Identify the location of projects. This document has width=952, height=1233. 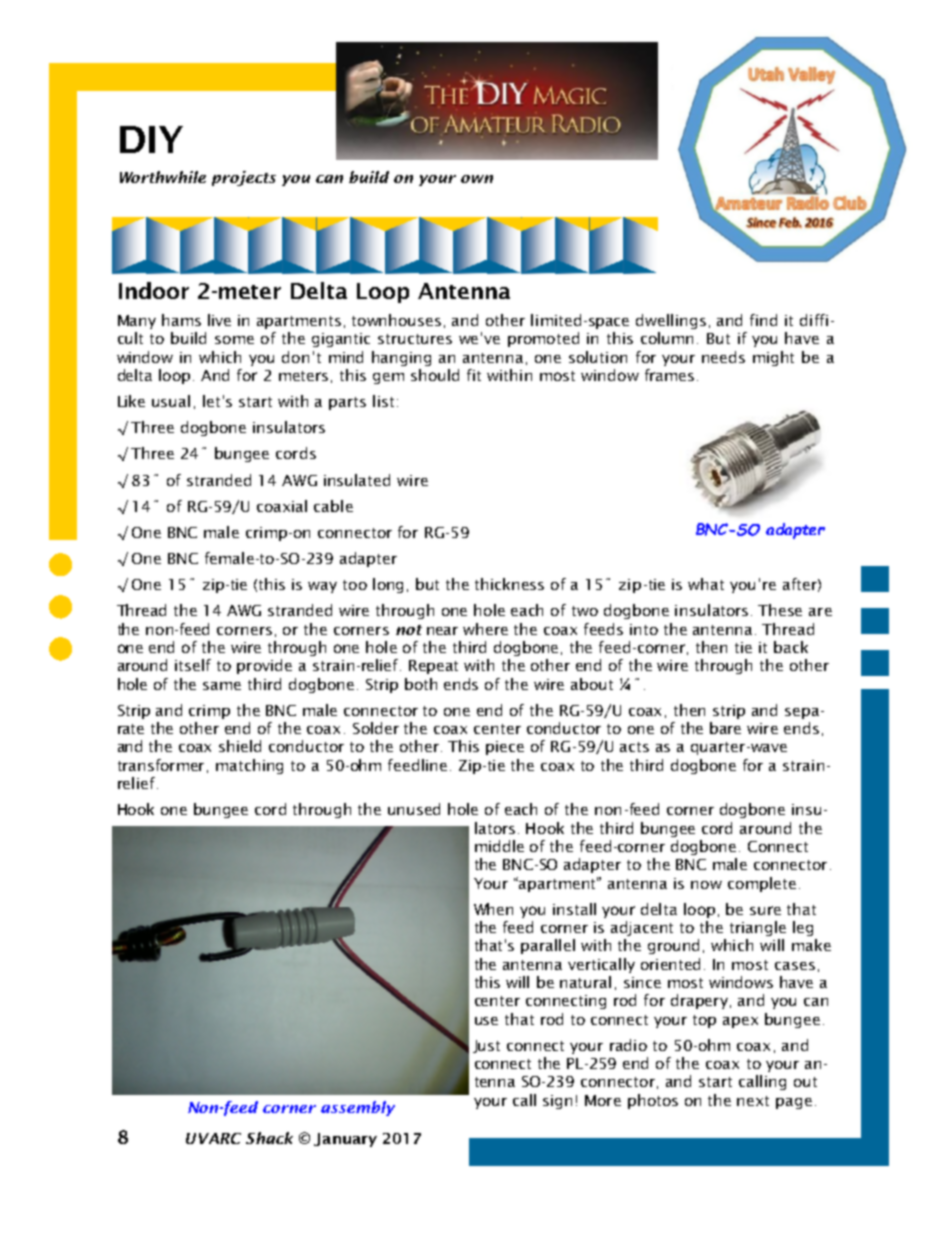
(244, 178).
